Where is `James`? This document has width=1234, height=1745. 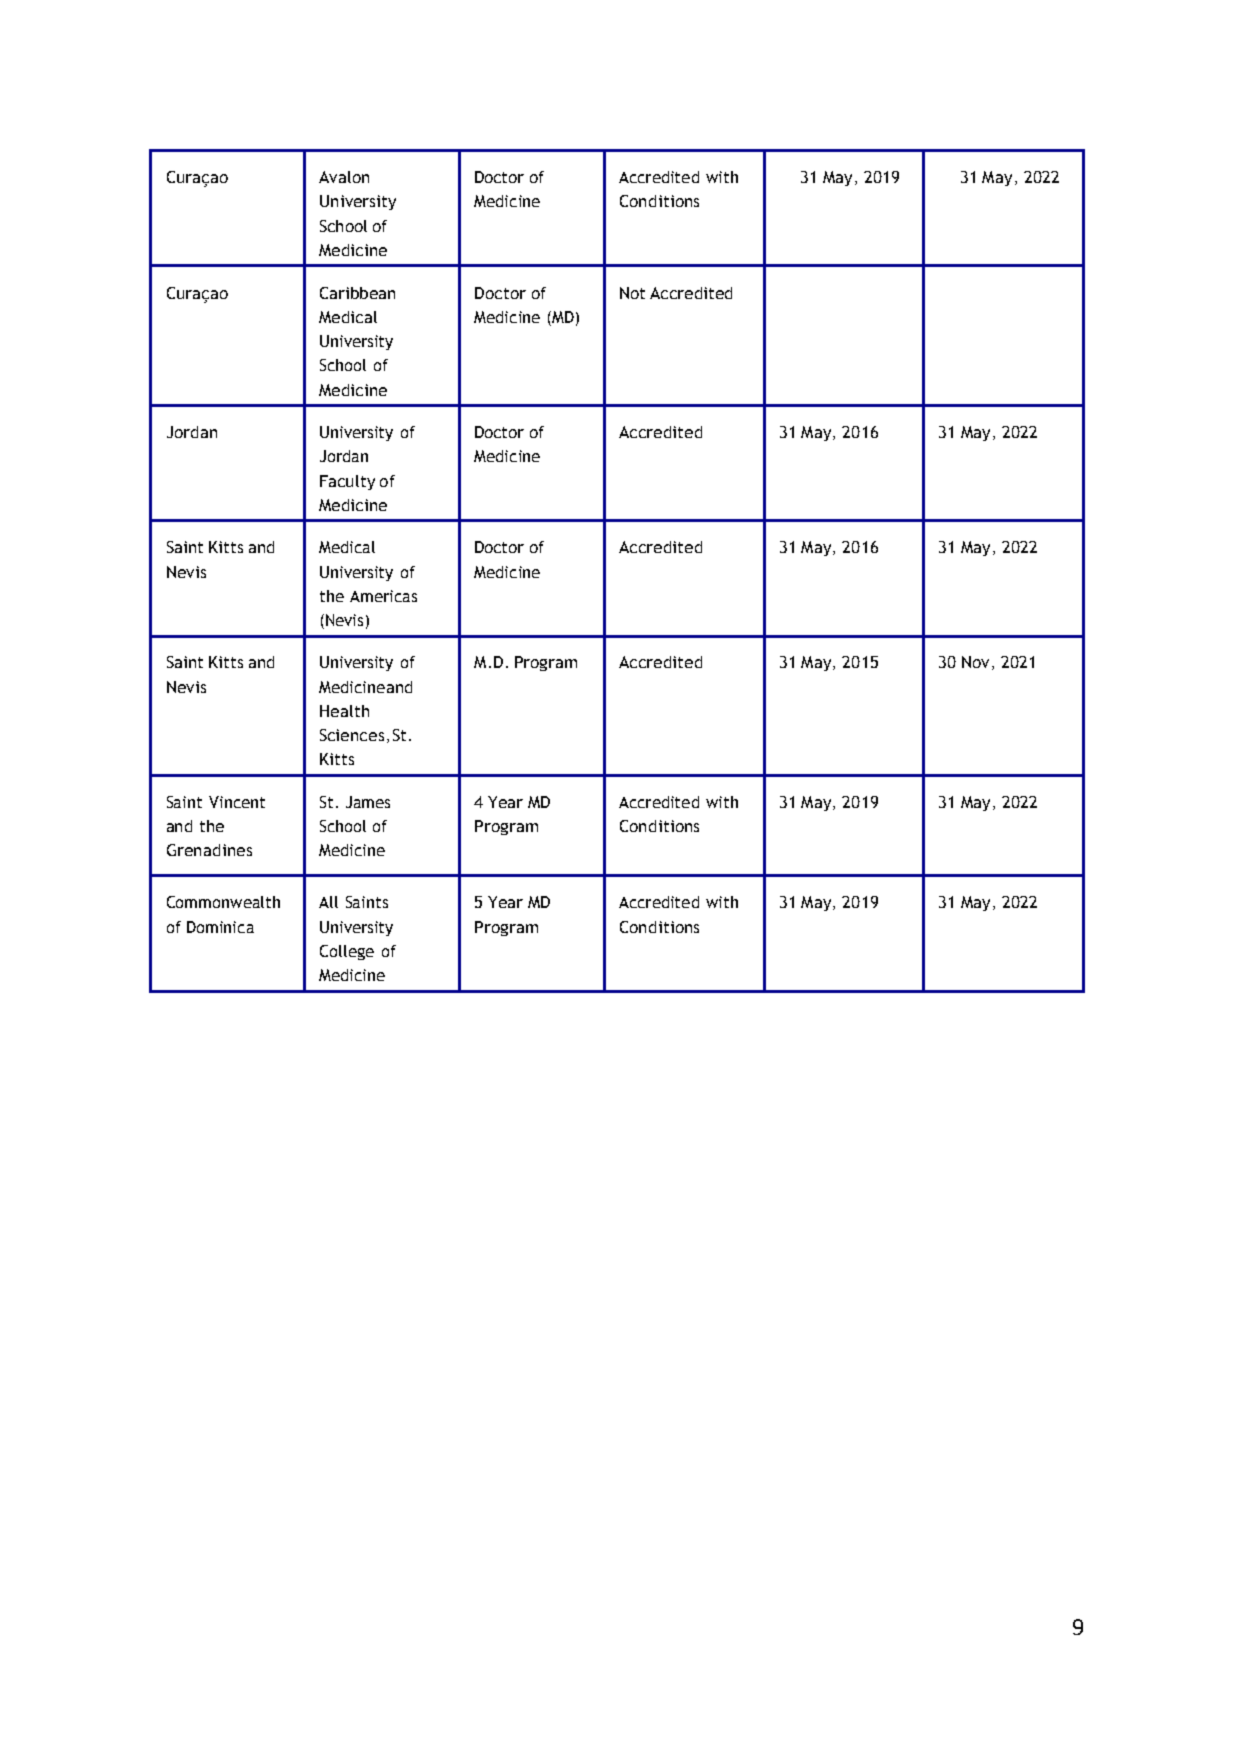
James is located at coordinates (368, 802).
